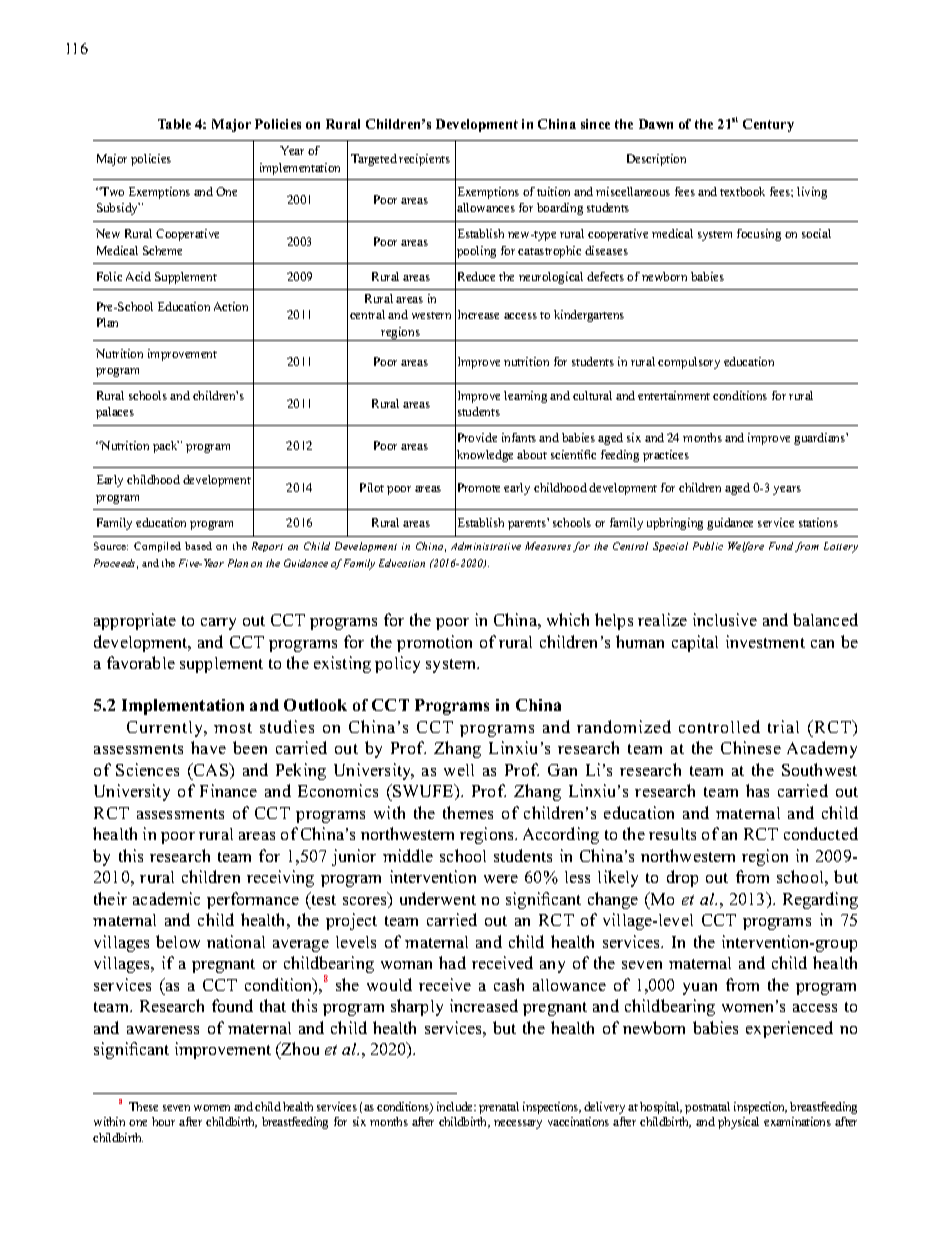 The image size is (952, 1248). What do you see at coordinates (746, 547) in the screenshot?
I see `Welfare` at bounding box center [746, 547].
